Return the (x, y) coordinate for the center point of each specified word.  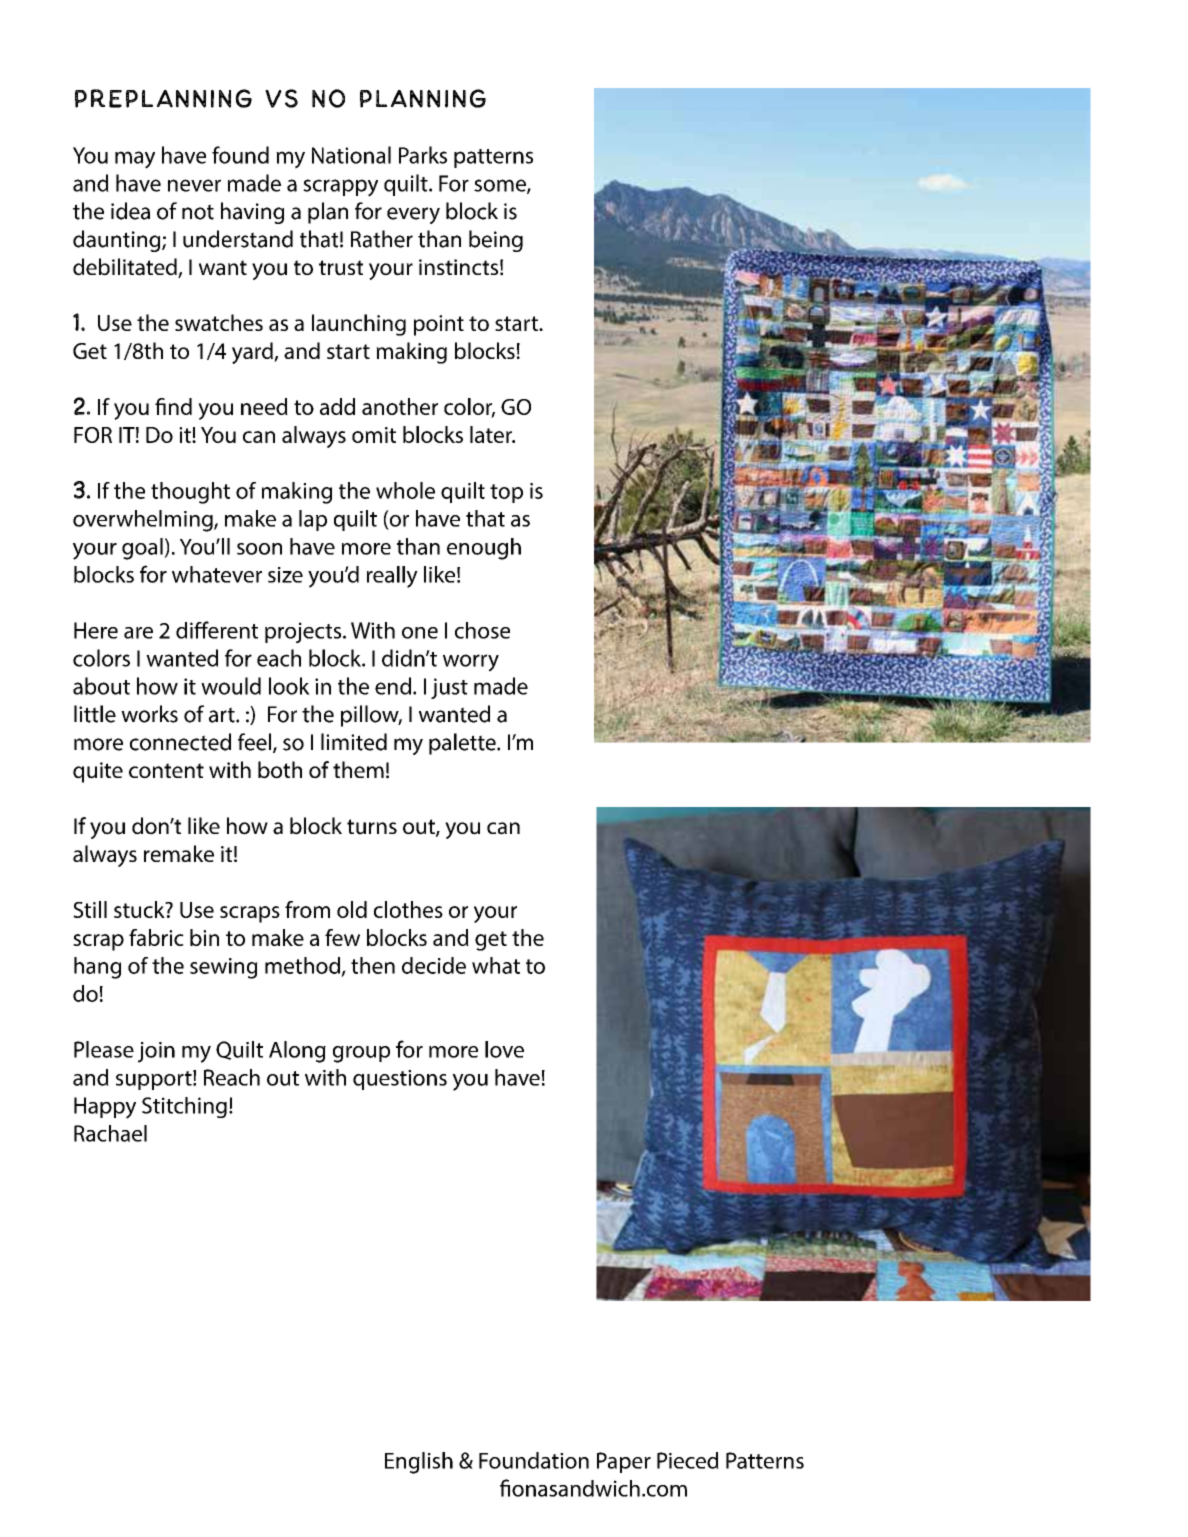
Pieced (688, 1460)
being (496, 241)
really (392, 577)
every (413, 215)
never (194, 185)
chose (482, 630)
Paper (624, 1462)
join (156, 1052)
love (504, 1049)
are (138, 633)
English (419, 1463)
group (361, 1054)
